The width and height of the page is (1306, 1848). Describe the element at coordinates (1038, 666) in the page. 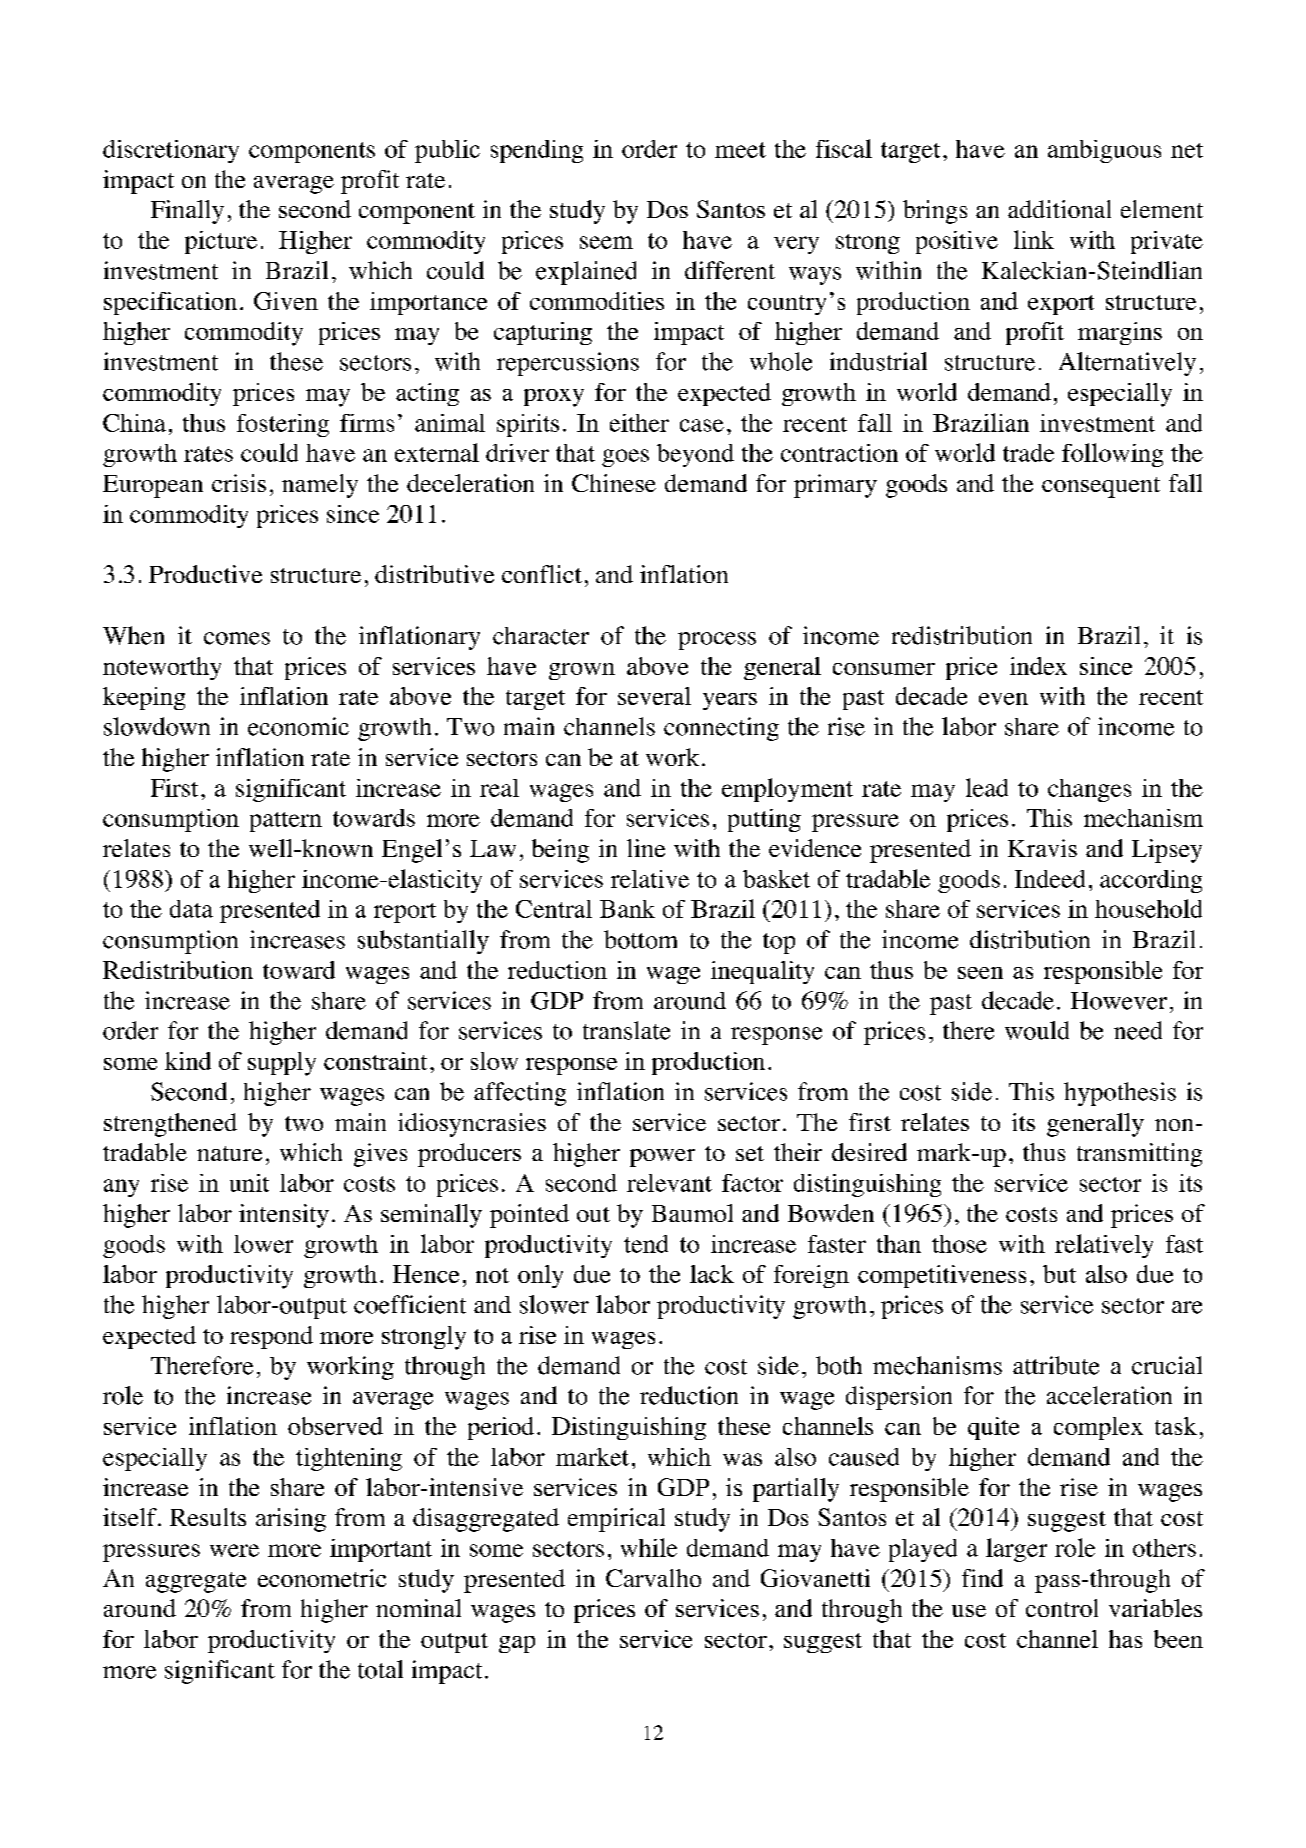

I see `index` at that location.
